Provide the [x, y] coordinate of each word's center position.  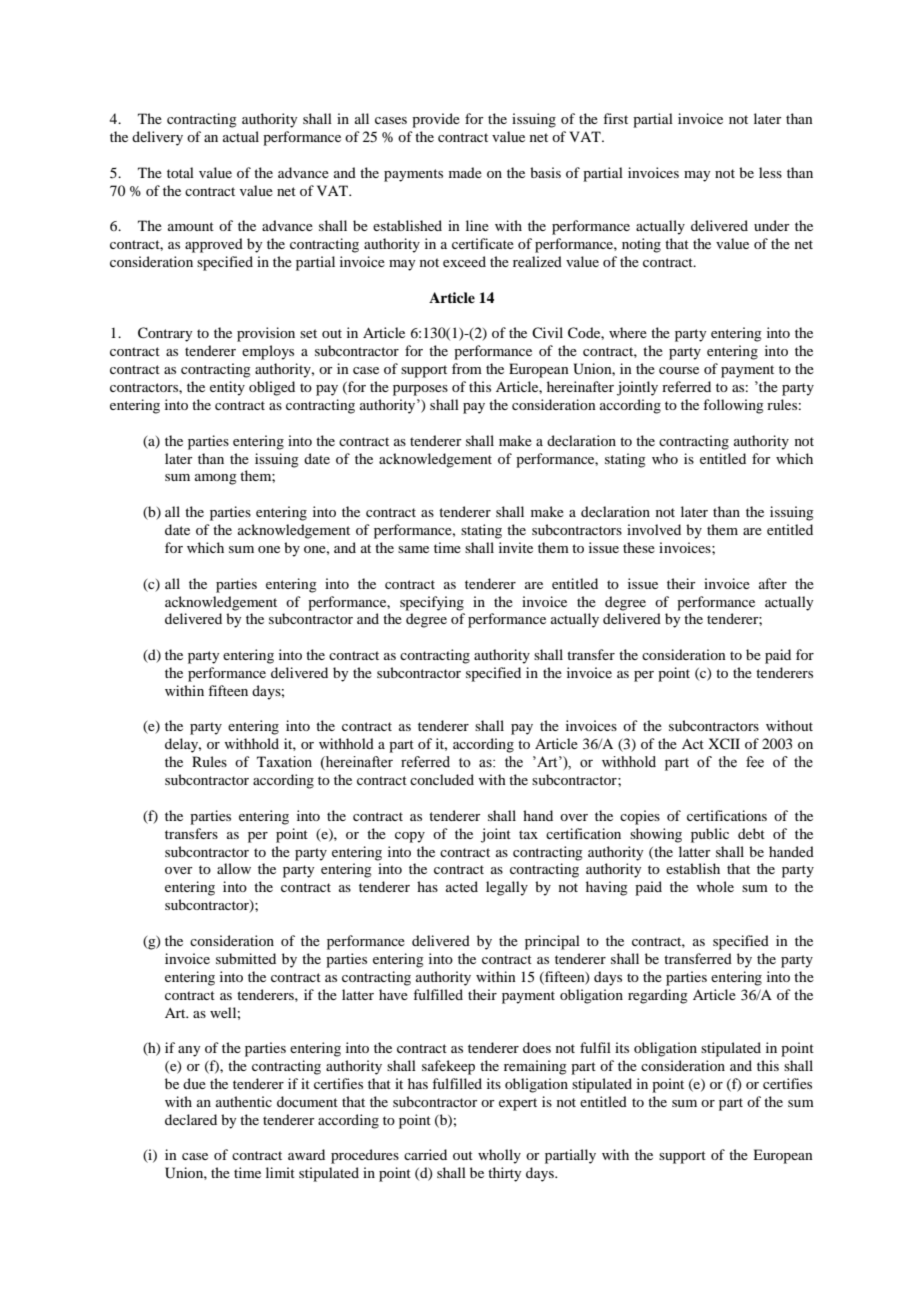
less [770, 172]
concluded [442, 779]
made [465, 172]
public [710, 835]
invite [516, 547]
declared [191, 1119]
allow [234, 868]
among [216, 479]
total [180, 172]
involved [654, 529]
